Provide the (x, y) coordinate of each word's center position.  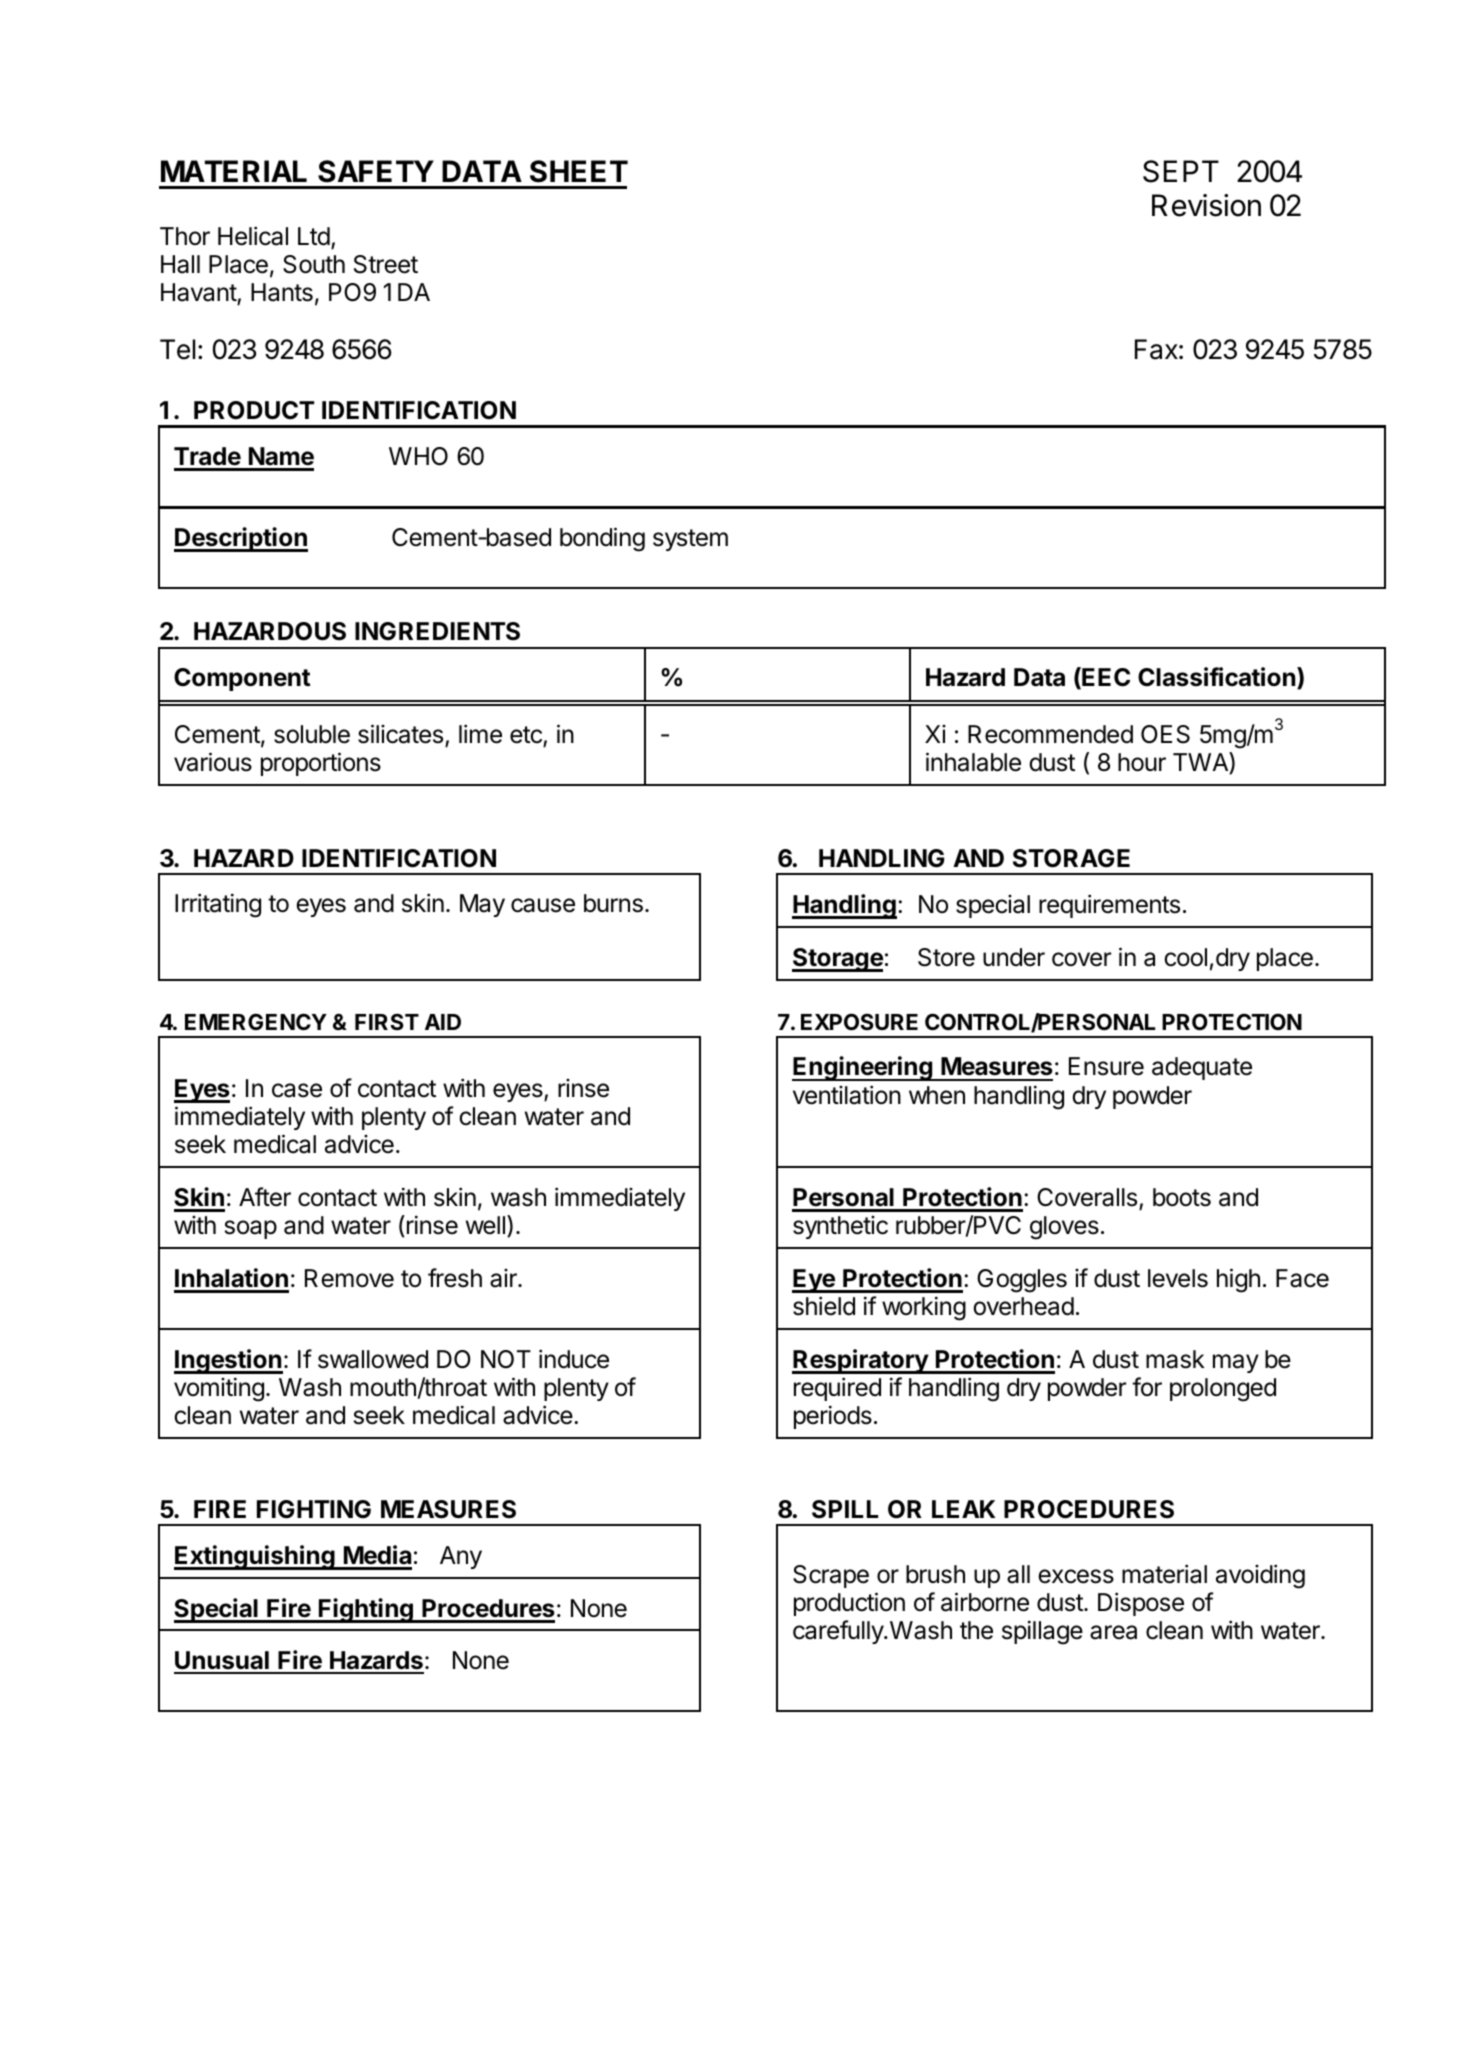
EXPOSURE (859, 1022)
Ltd (314, 236)
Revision (1206, 205)
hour (1142, 762)
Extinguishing (255, 1557)
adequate (1202, 1068)
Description (241, 539)
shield (824, 1306)
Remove (349, 1278)
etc (527, 736)
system (690, 540)
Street (386, 264)
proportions (321, 764)
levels (1178, 1278)
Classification (1218, 678)
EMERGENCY (256, 1021)
